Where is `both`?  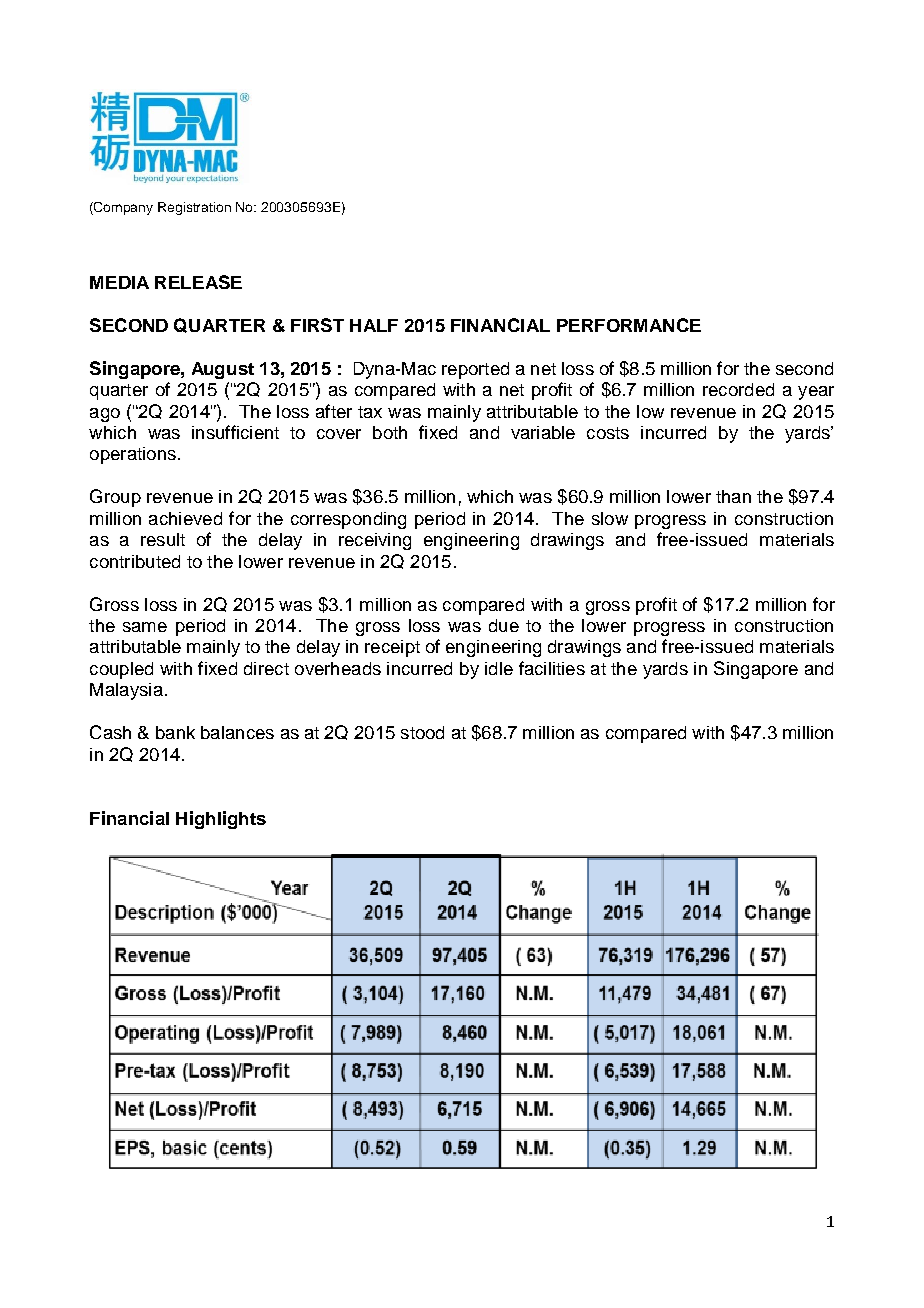
both is located at coordinates (390, 432).
